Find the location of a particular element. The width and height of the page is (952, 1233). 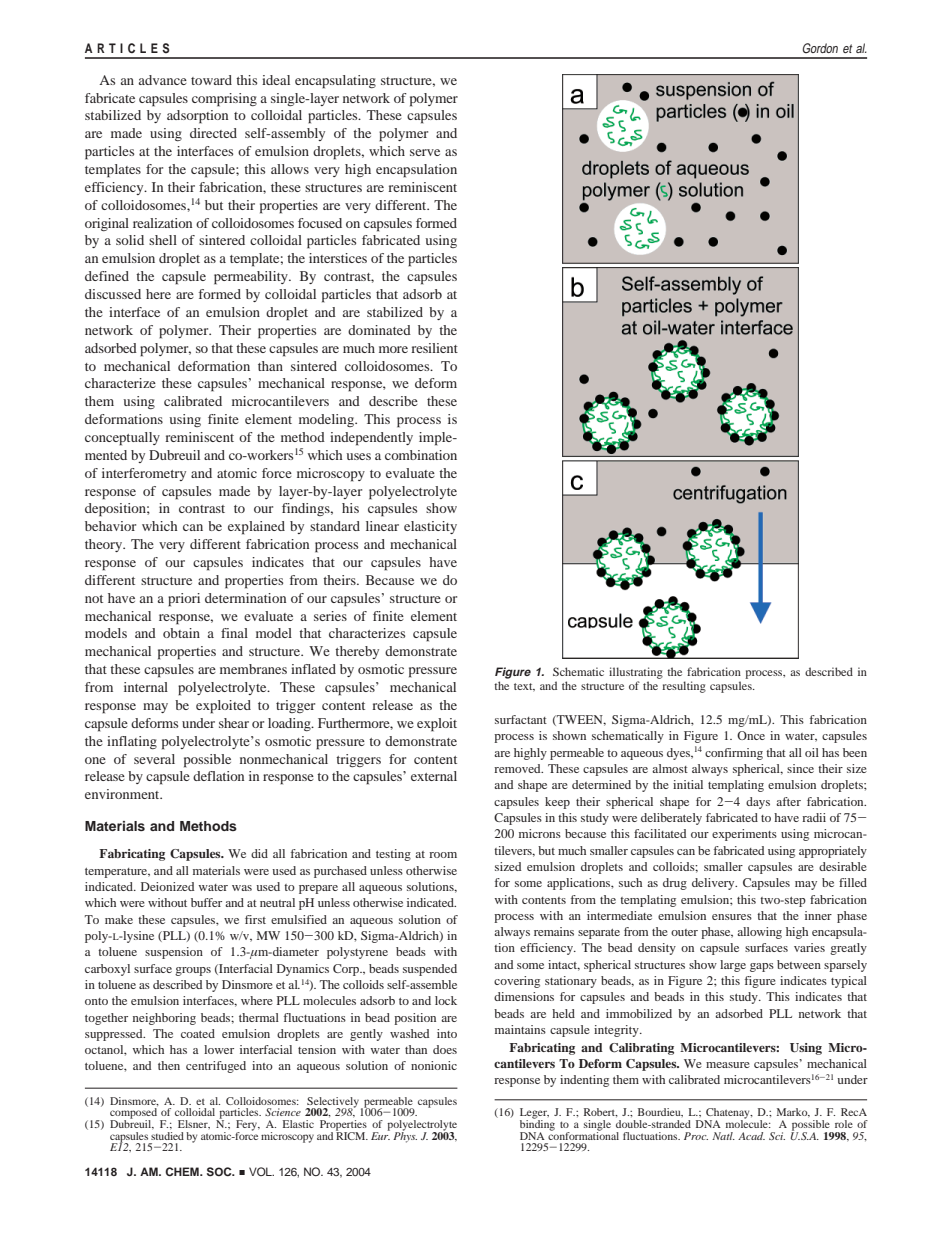

studied is located at coordinates (167, 1134).
